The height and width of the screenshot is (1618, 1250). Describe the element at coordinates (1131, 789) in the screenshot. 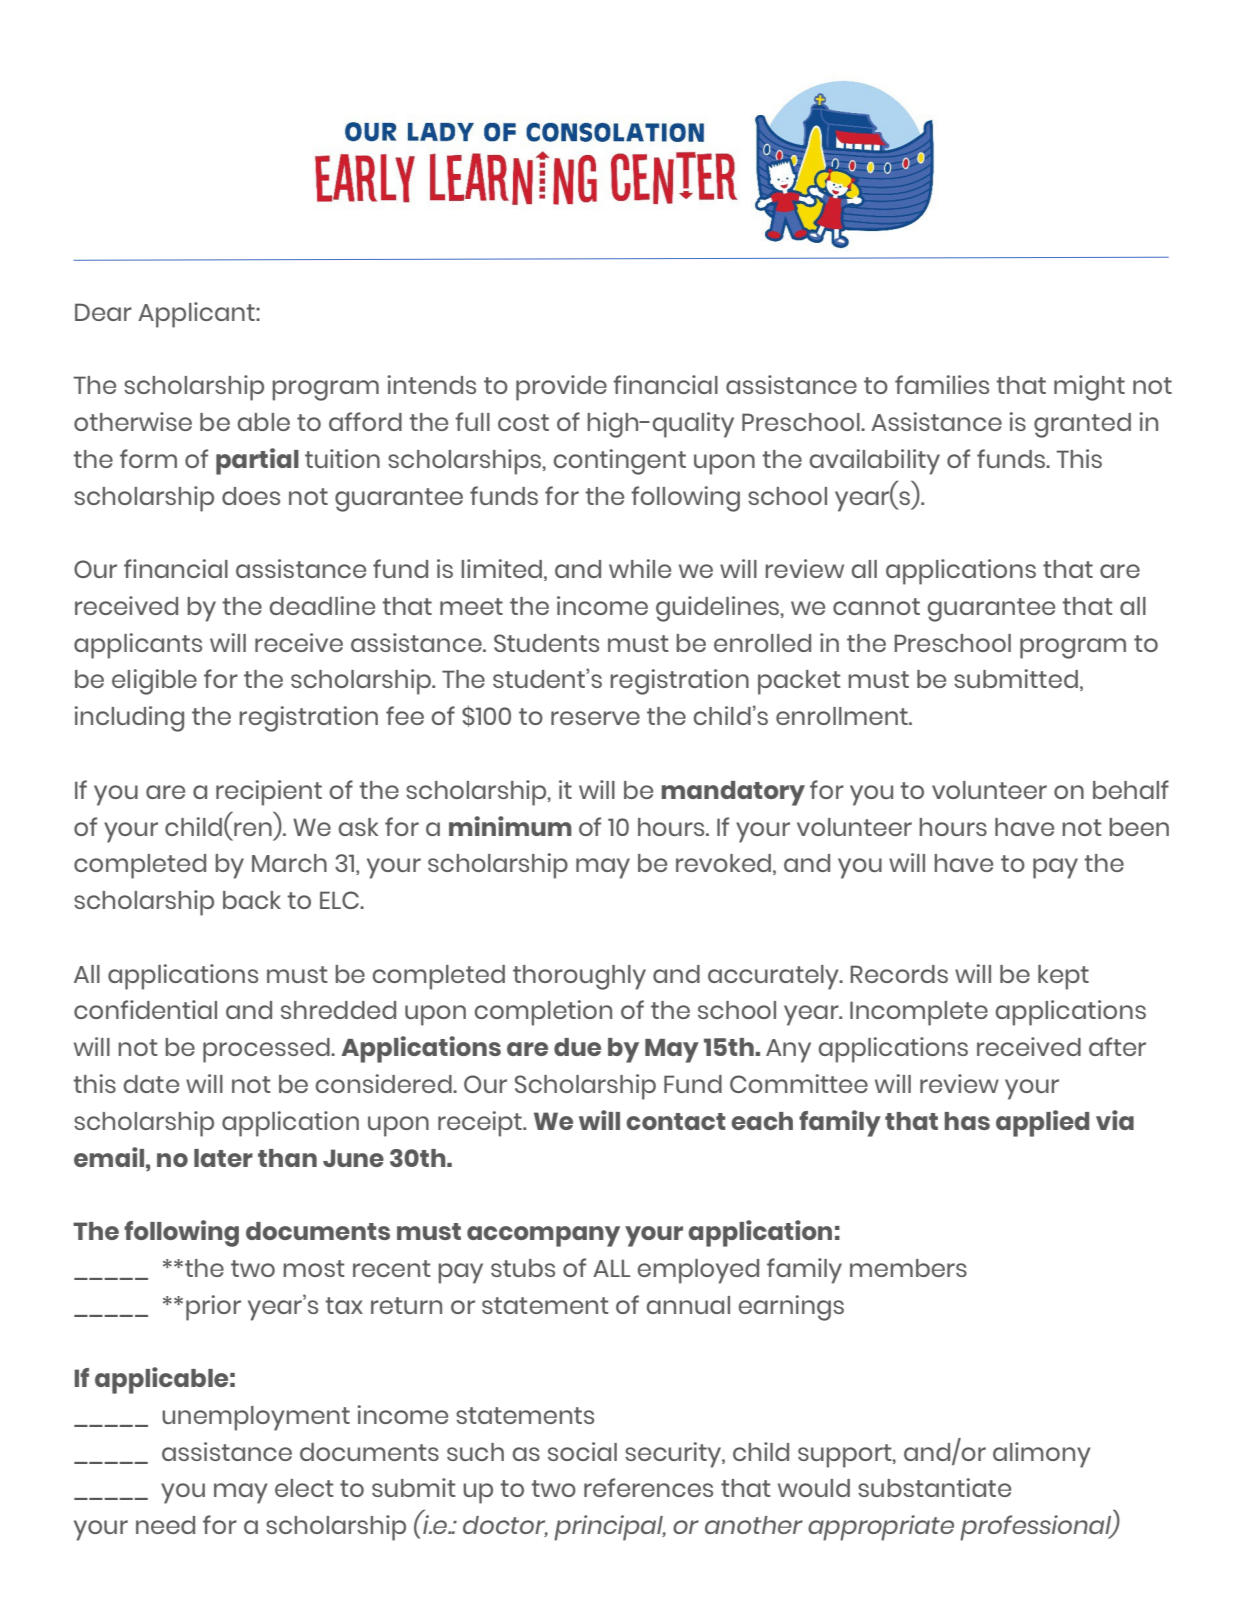

I see `behalf` at that location.
